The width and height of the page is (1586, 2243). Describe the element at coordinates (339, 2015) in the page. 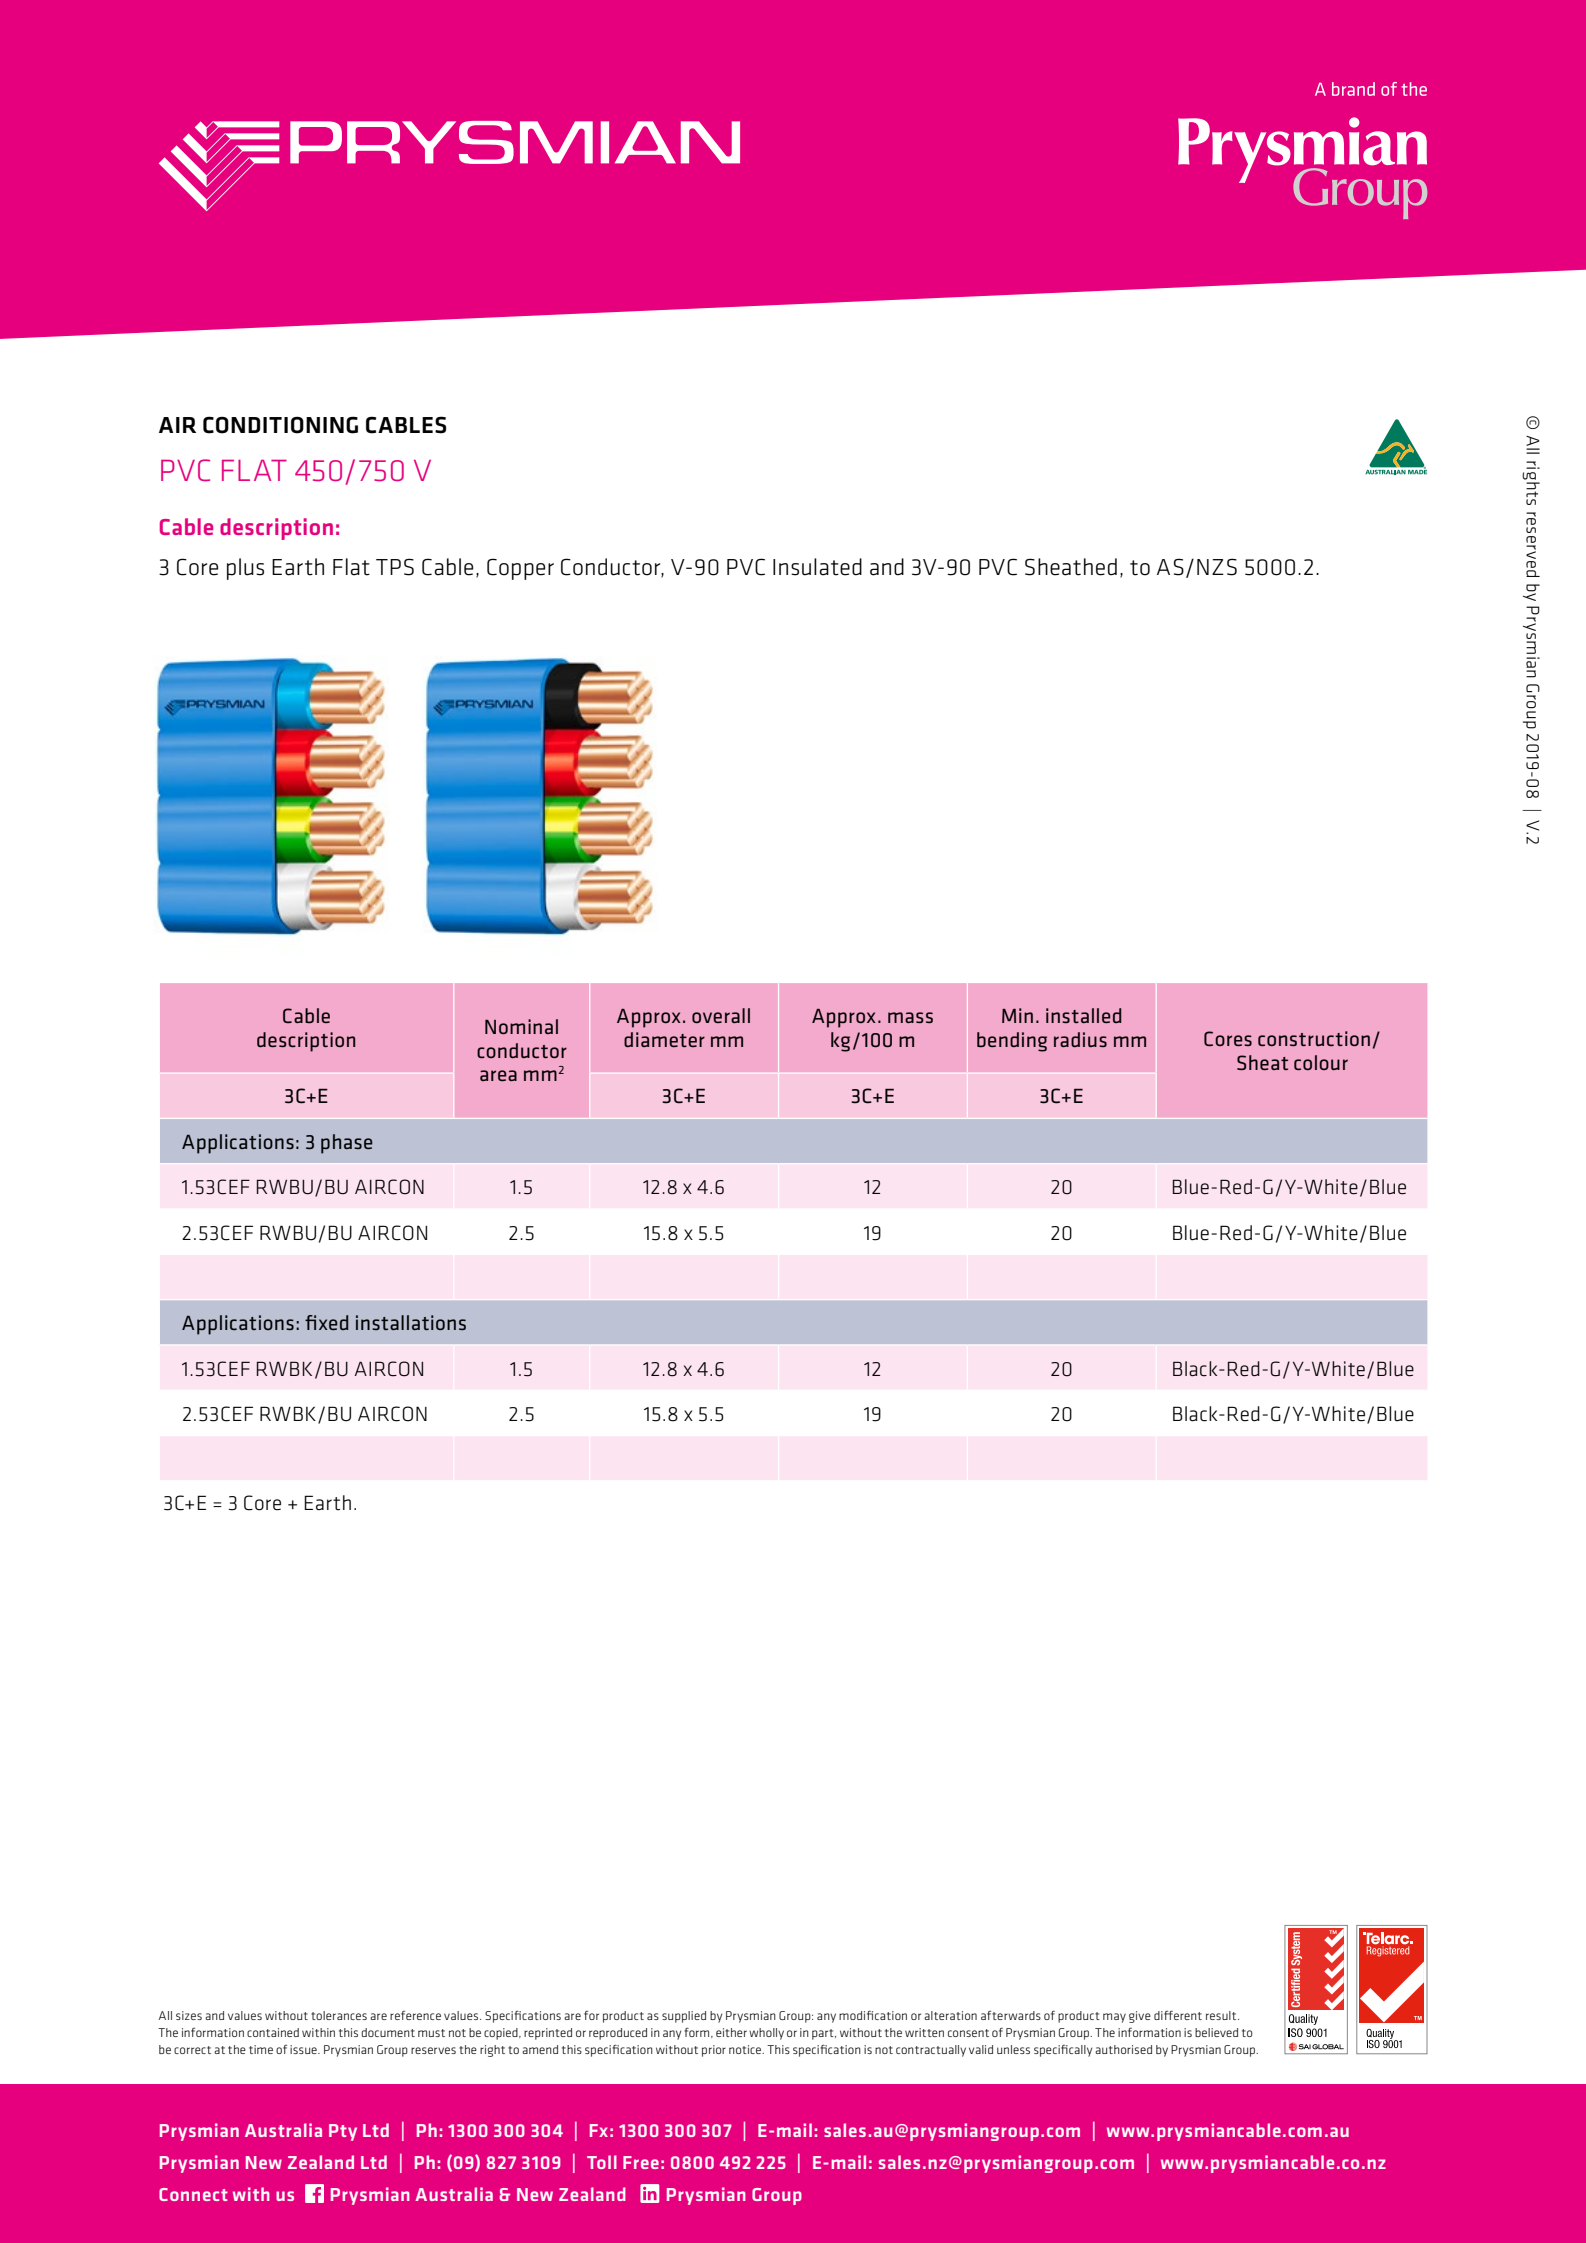

I see `tolerances` at that location.
